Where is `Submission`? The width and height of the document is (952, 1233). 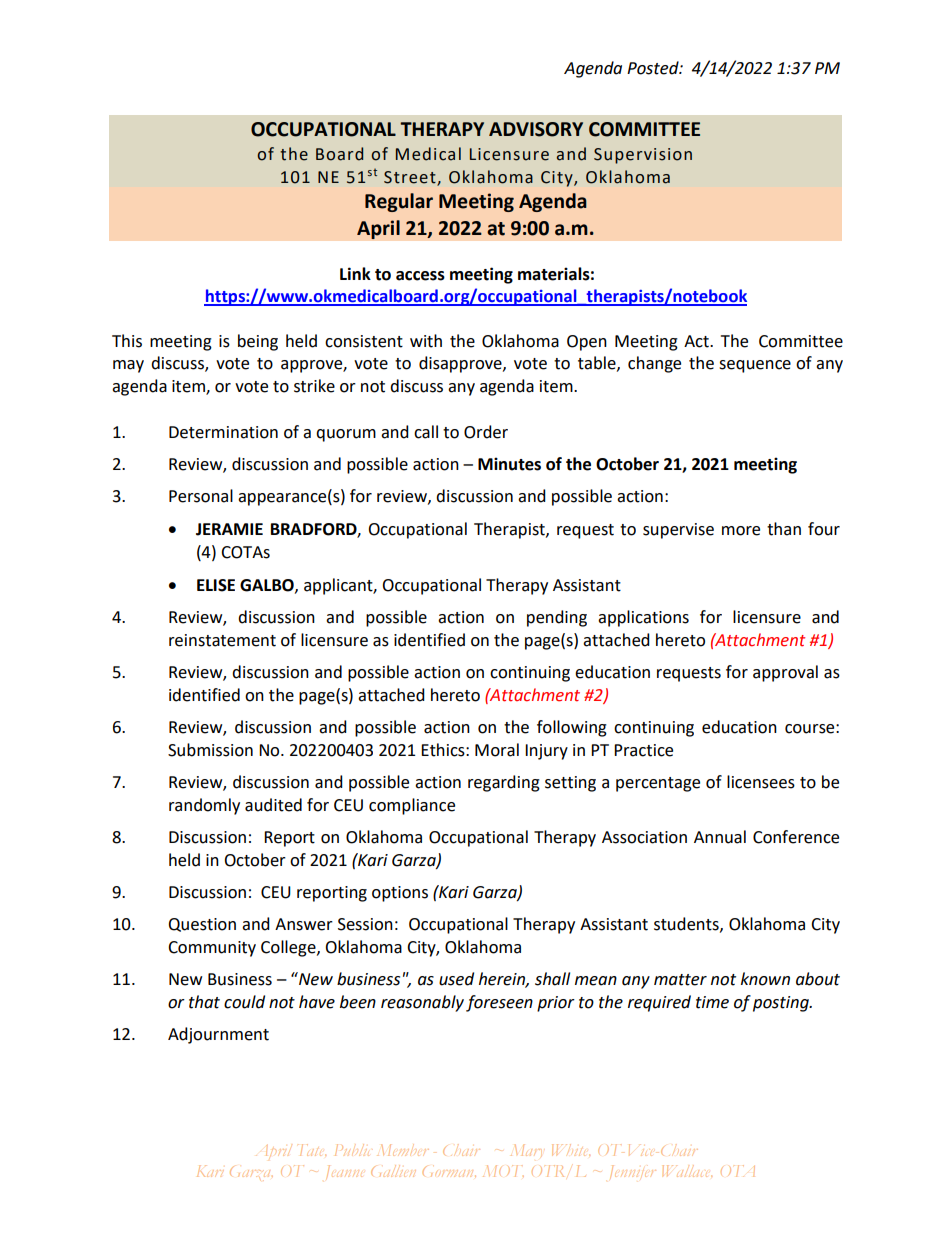
Submission is located at coordinates (210, 750).
